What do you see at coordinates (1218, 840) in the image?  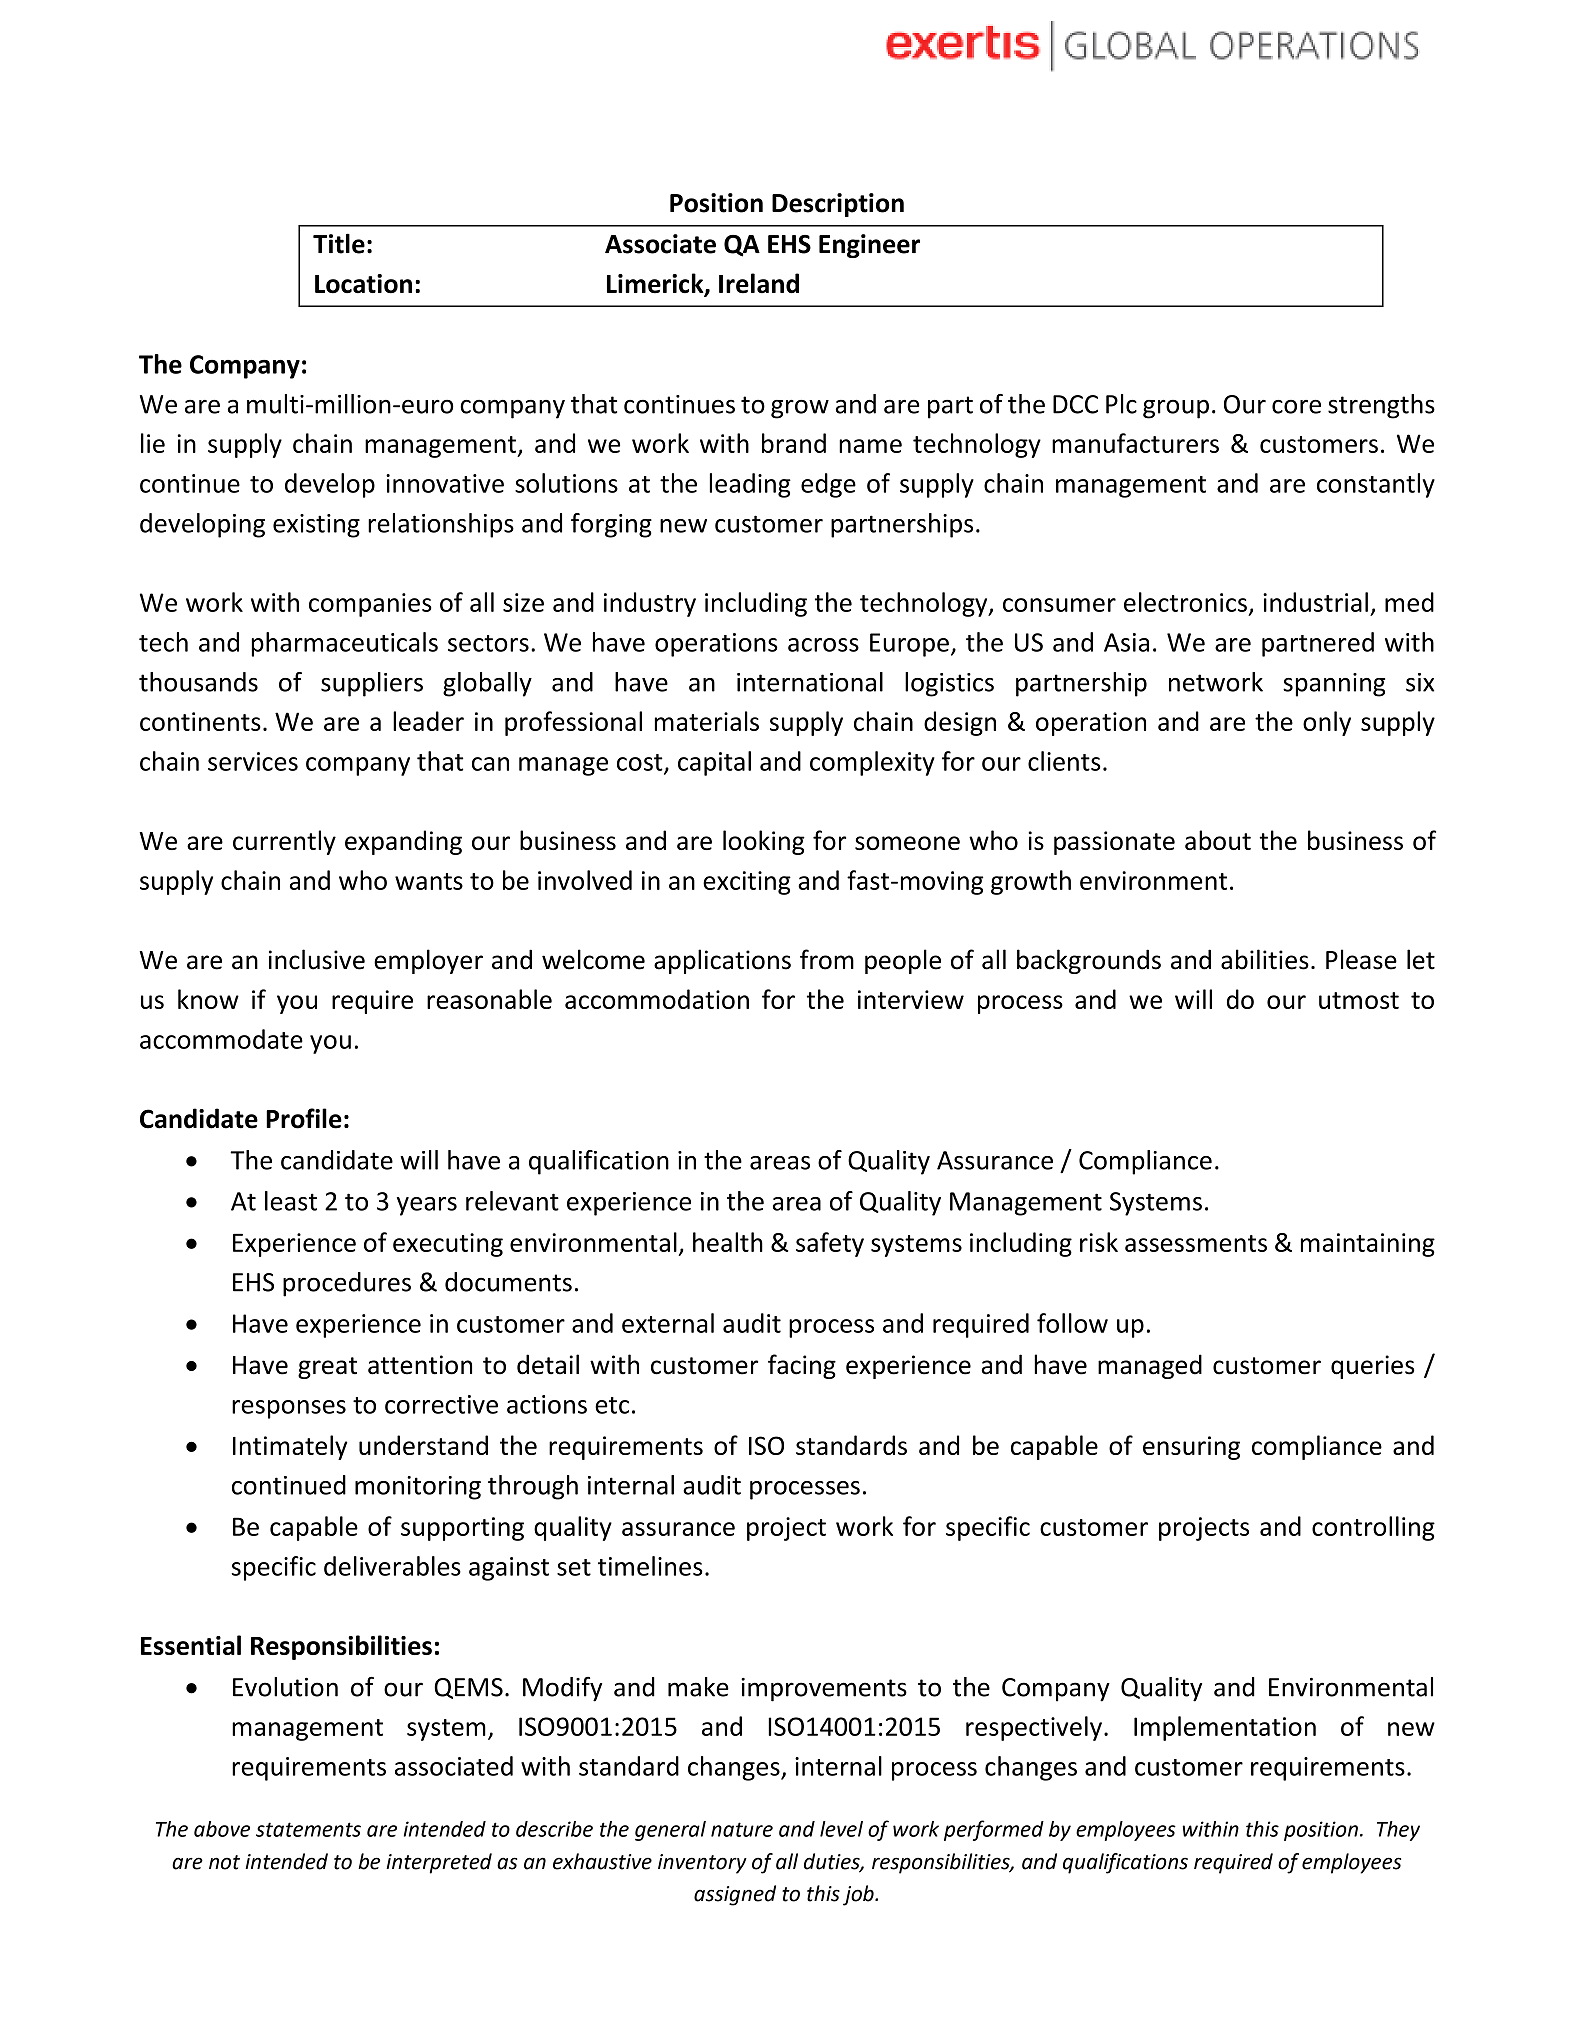 I see `about` at bounding box center [1218, 840].
